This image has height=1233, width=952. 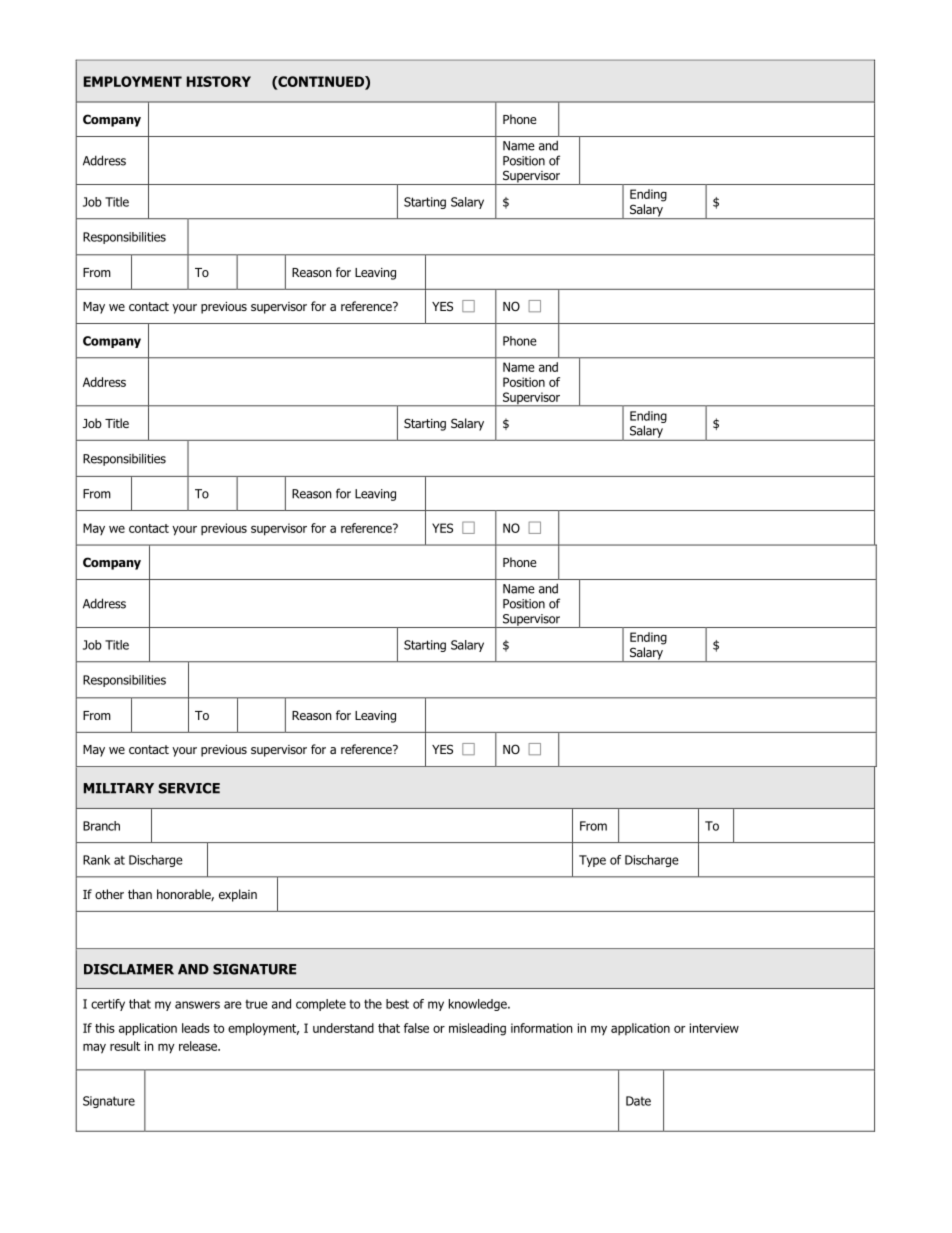 I want to click on SERVICE, so click(x=189, y=788).
